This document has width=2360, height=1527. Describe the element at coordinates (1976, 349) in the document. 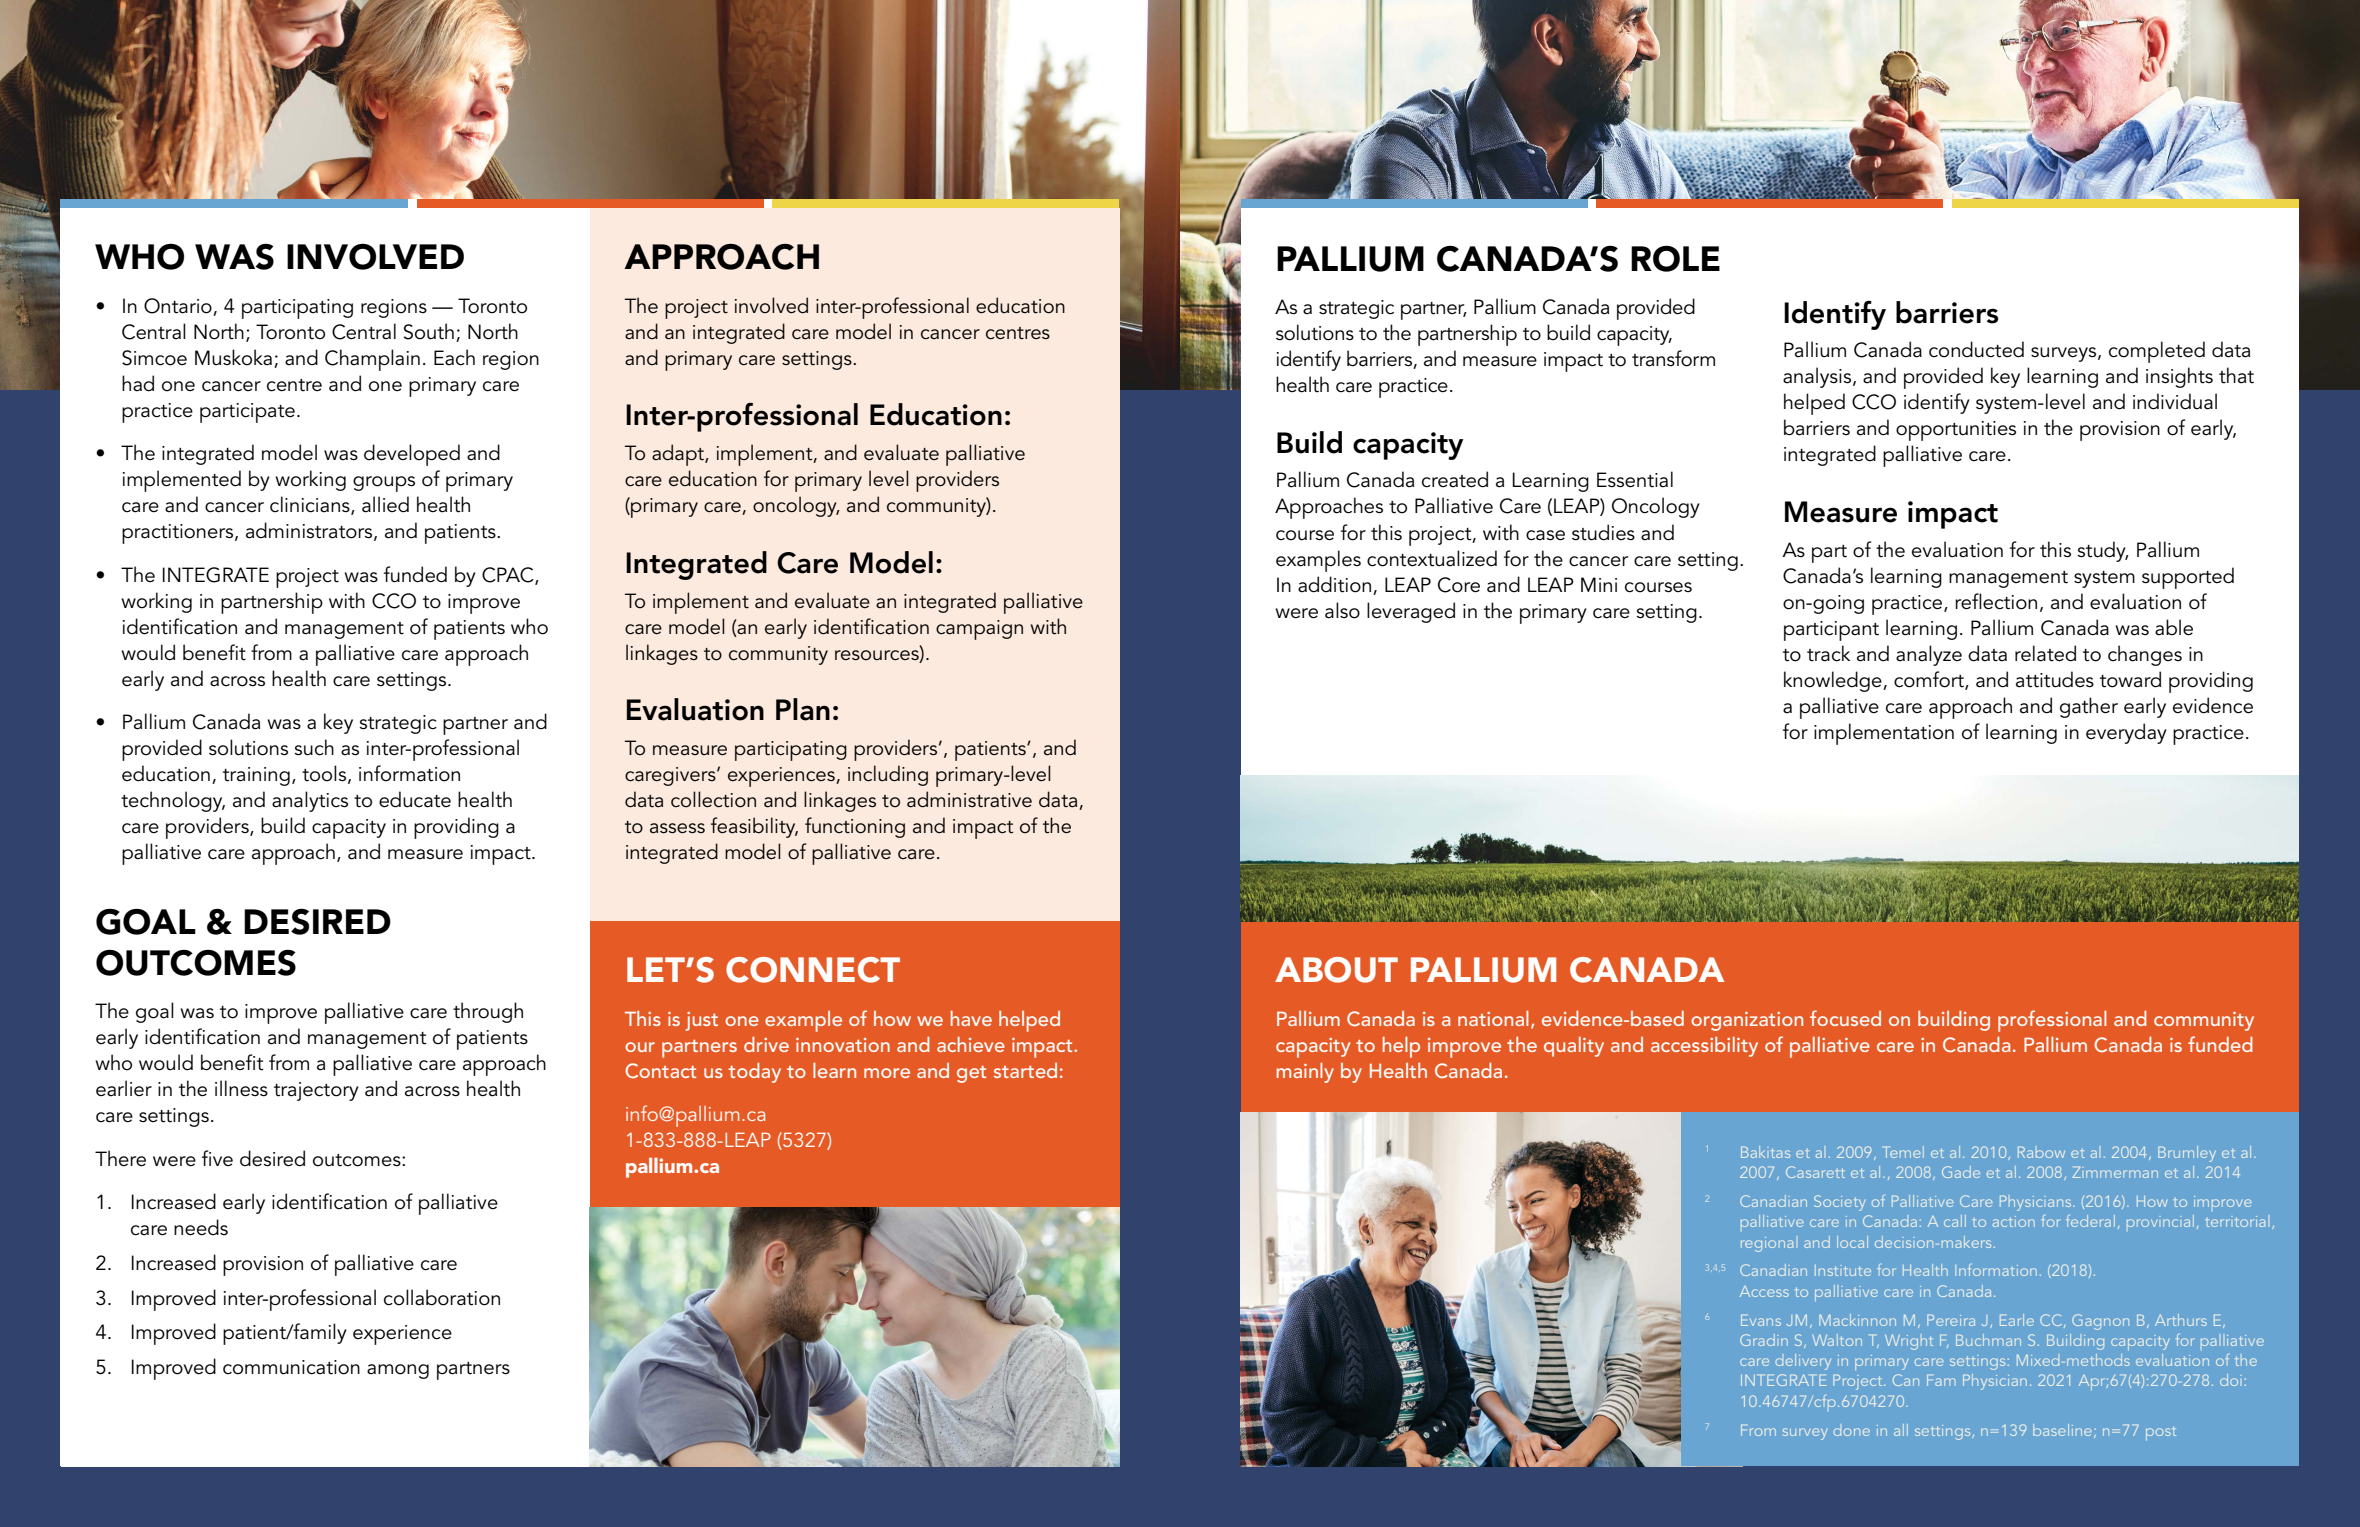

I see `conducted` at that location.
